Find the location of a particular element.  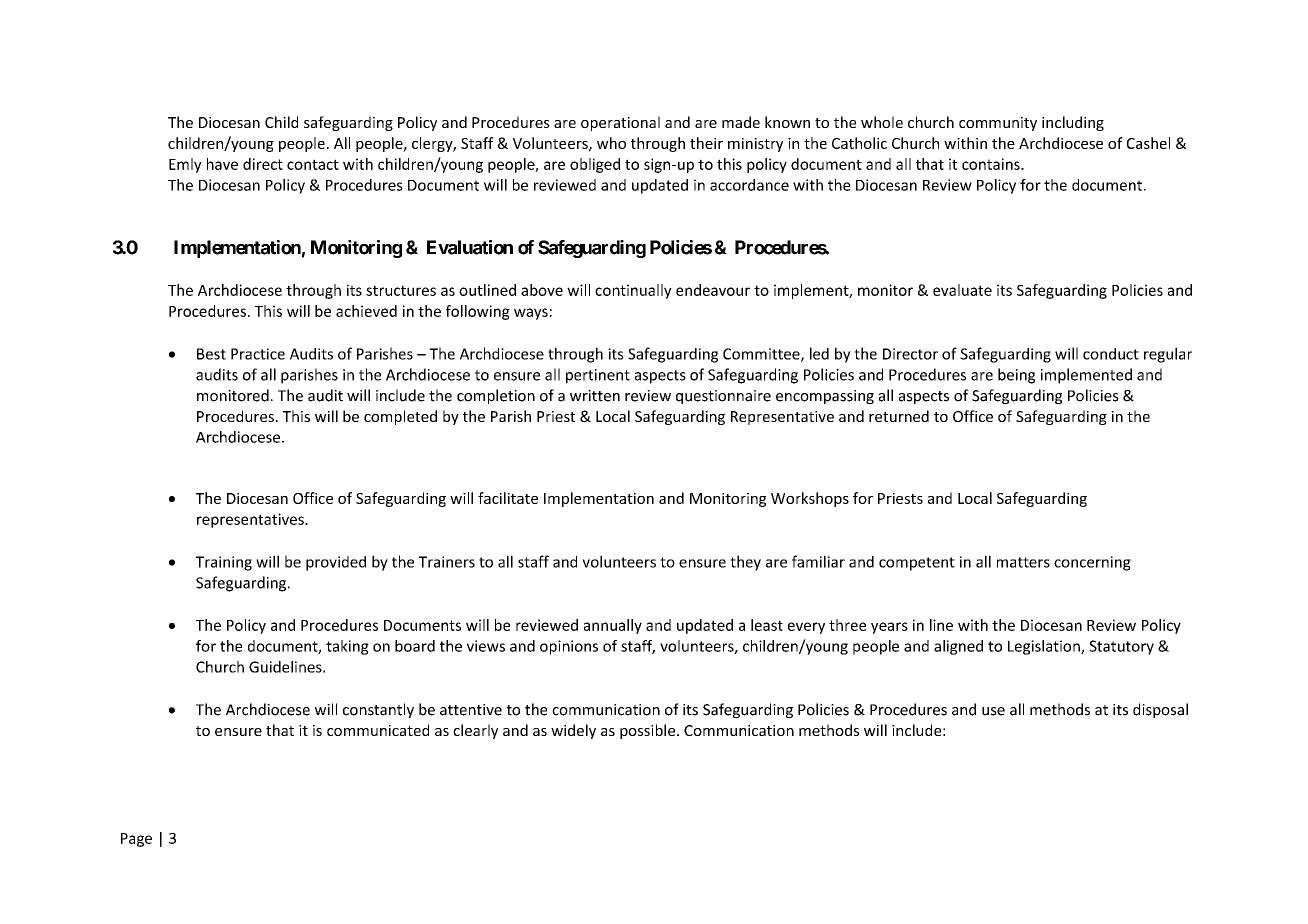

being is located at coordinates (1016, 376).
